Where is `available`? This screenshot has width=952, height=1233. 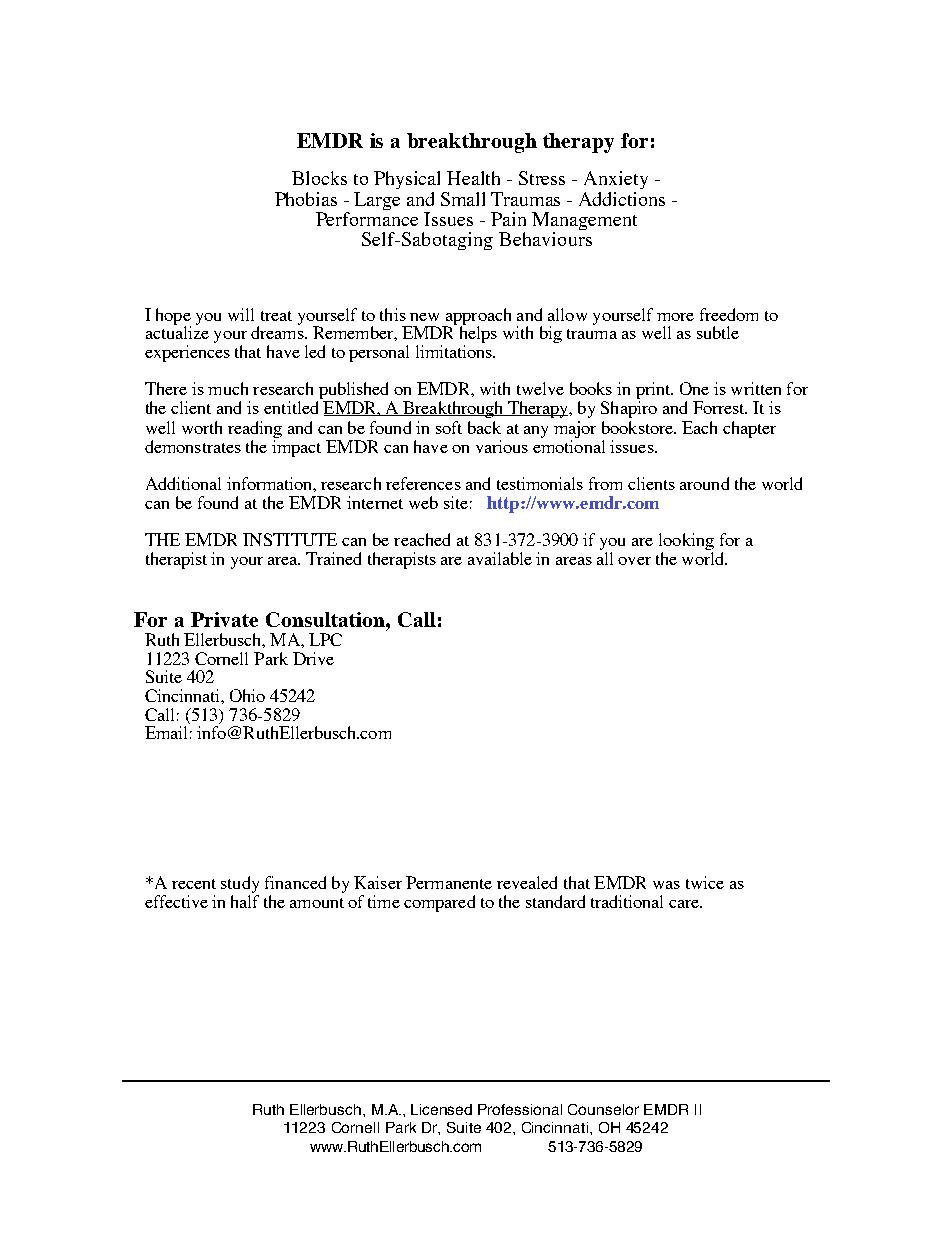
available is located at coordinates (500, 558).
